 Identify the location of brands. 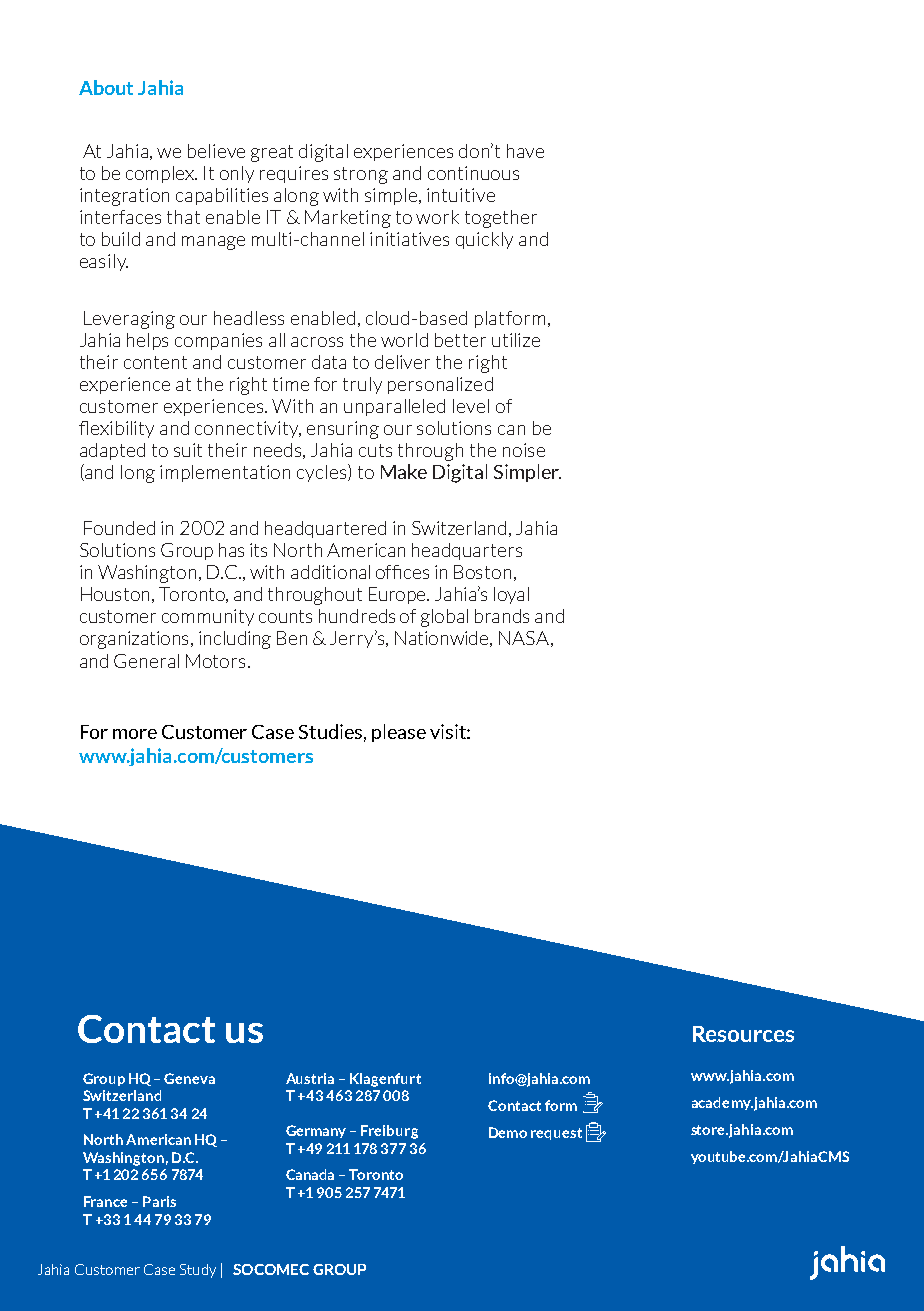
(502, 616).
